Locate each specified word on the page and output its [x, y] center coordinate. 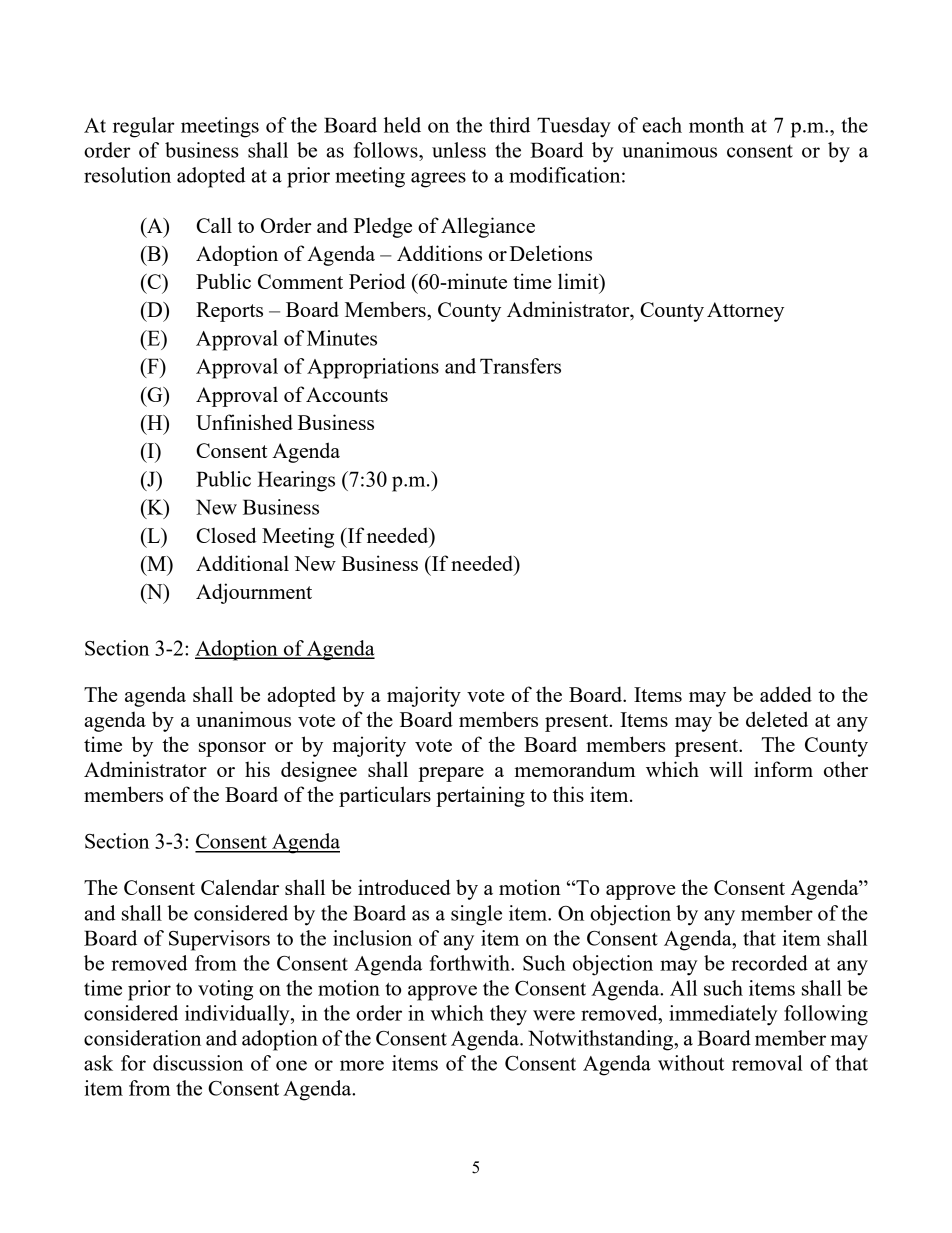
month [716, 125]
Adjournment [254, 593]
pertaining [480, 796]
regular [144, 127]
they [508, 1015]
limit [579, 282]
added [786, 694]
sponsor [232, 749]
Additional [242, 563]
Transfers [520, 366]
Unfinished [244, 422]
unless [459, 150]
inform [783, 769]
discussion [198, 1063]
